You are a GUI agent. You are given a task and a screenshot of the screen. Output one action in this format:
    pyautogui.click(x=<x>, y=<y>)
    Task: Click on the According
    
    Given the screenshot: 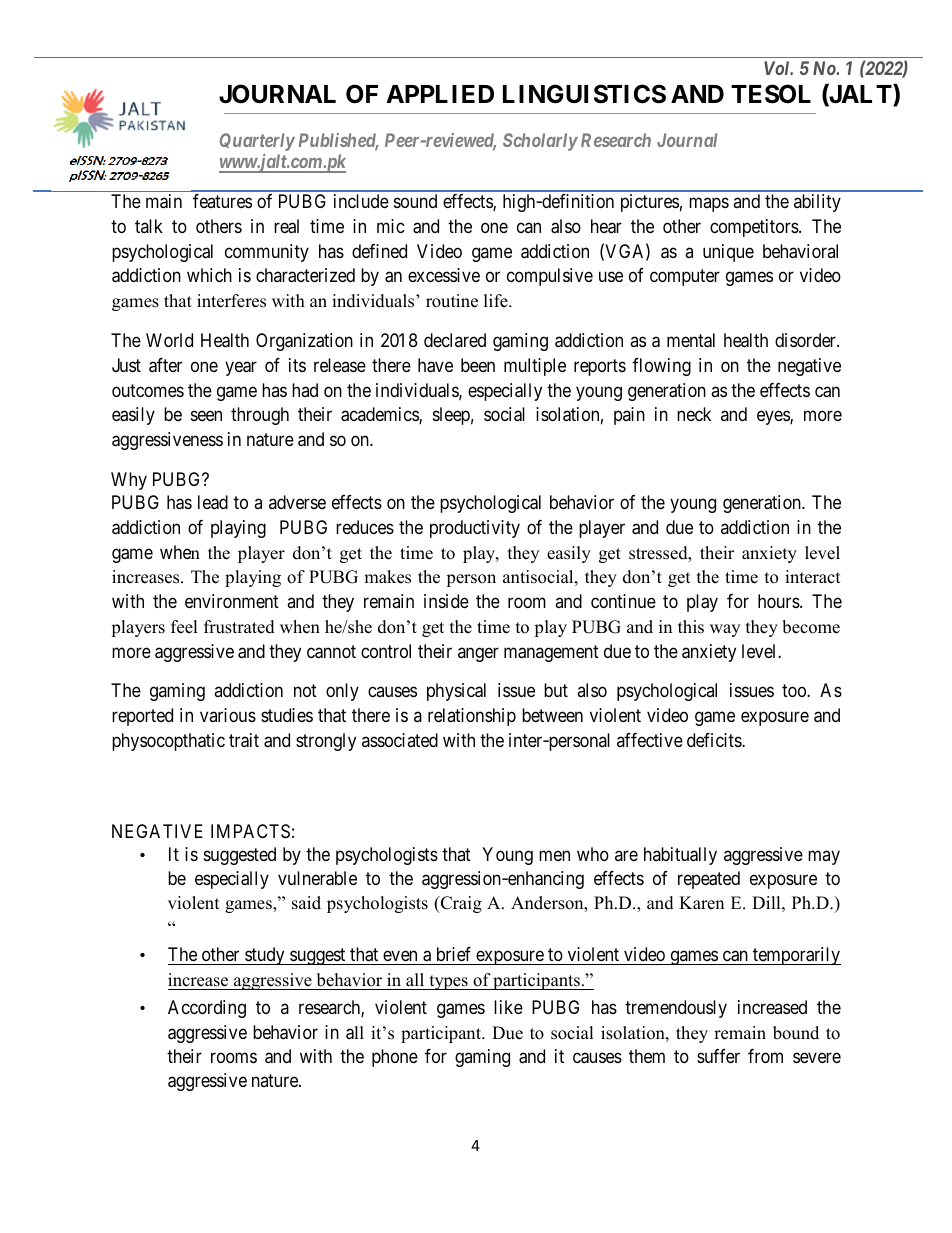 What is the action you would take?
    pyautogui.click(x=207, y=1009)
